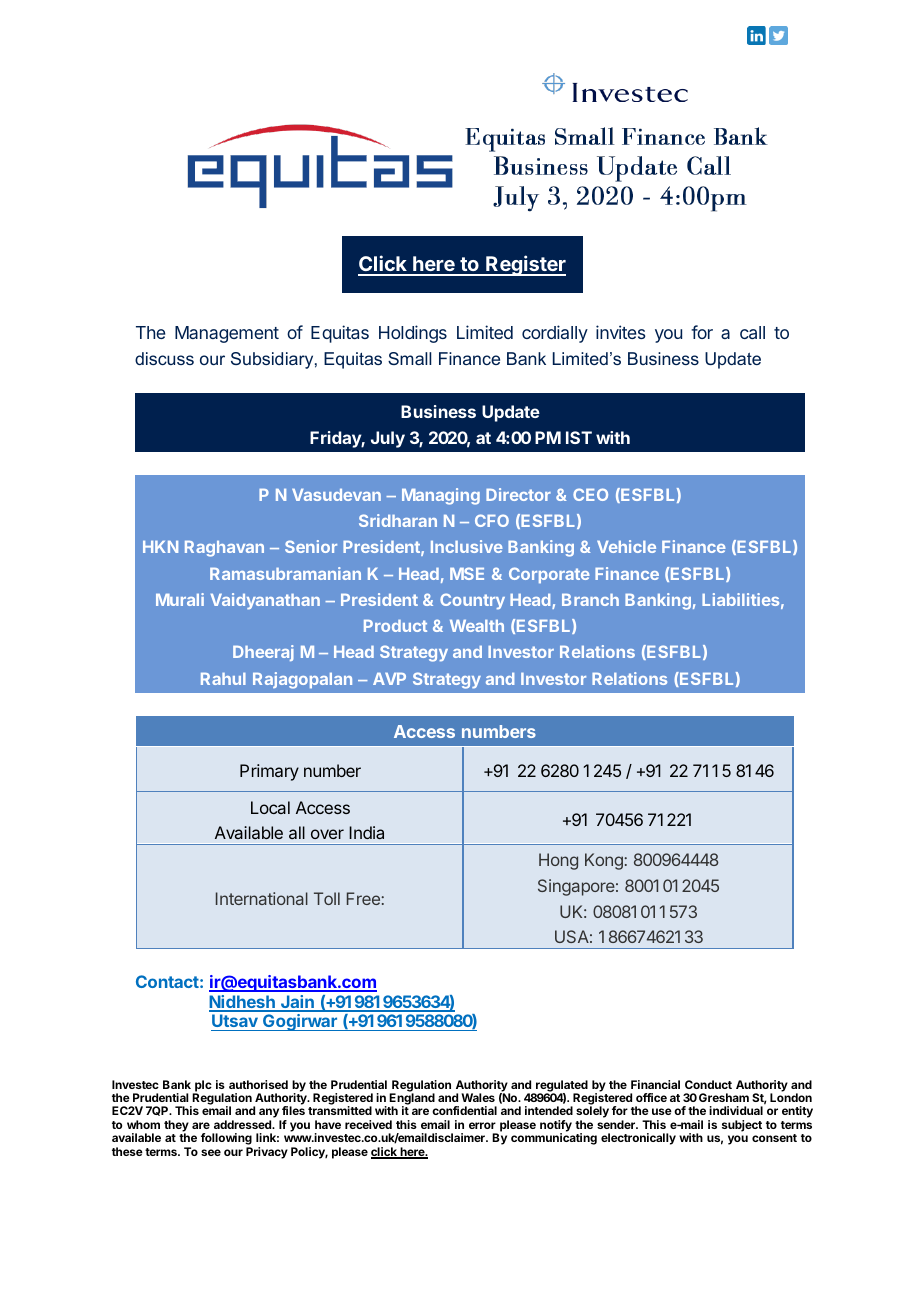 This page has width=924, height=1308. What do you see at coordinates (224, 549) in the page?
I see `Raghavan` at bounding box center [224, 549].
